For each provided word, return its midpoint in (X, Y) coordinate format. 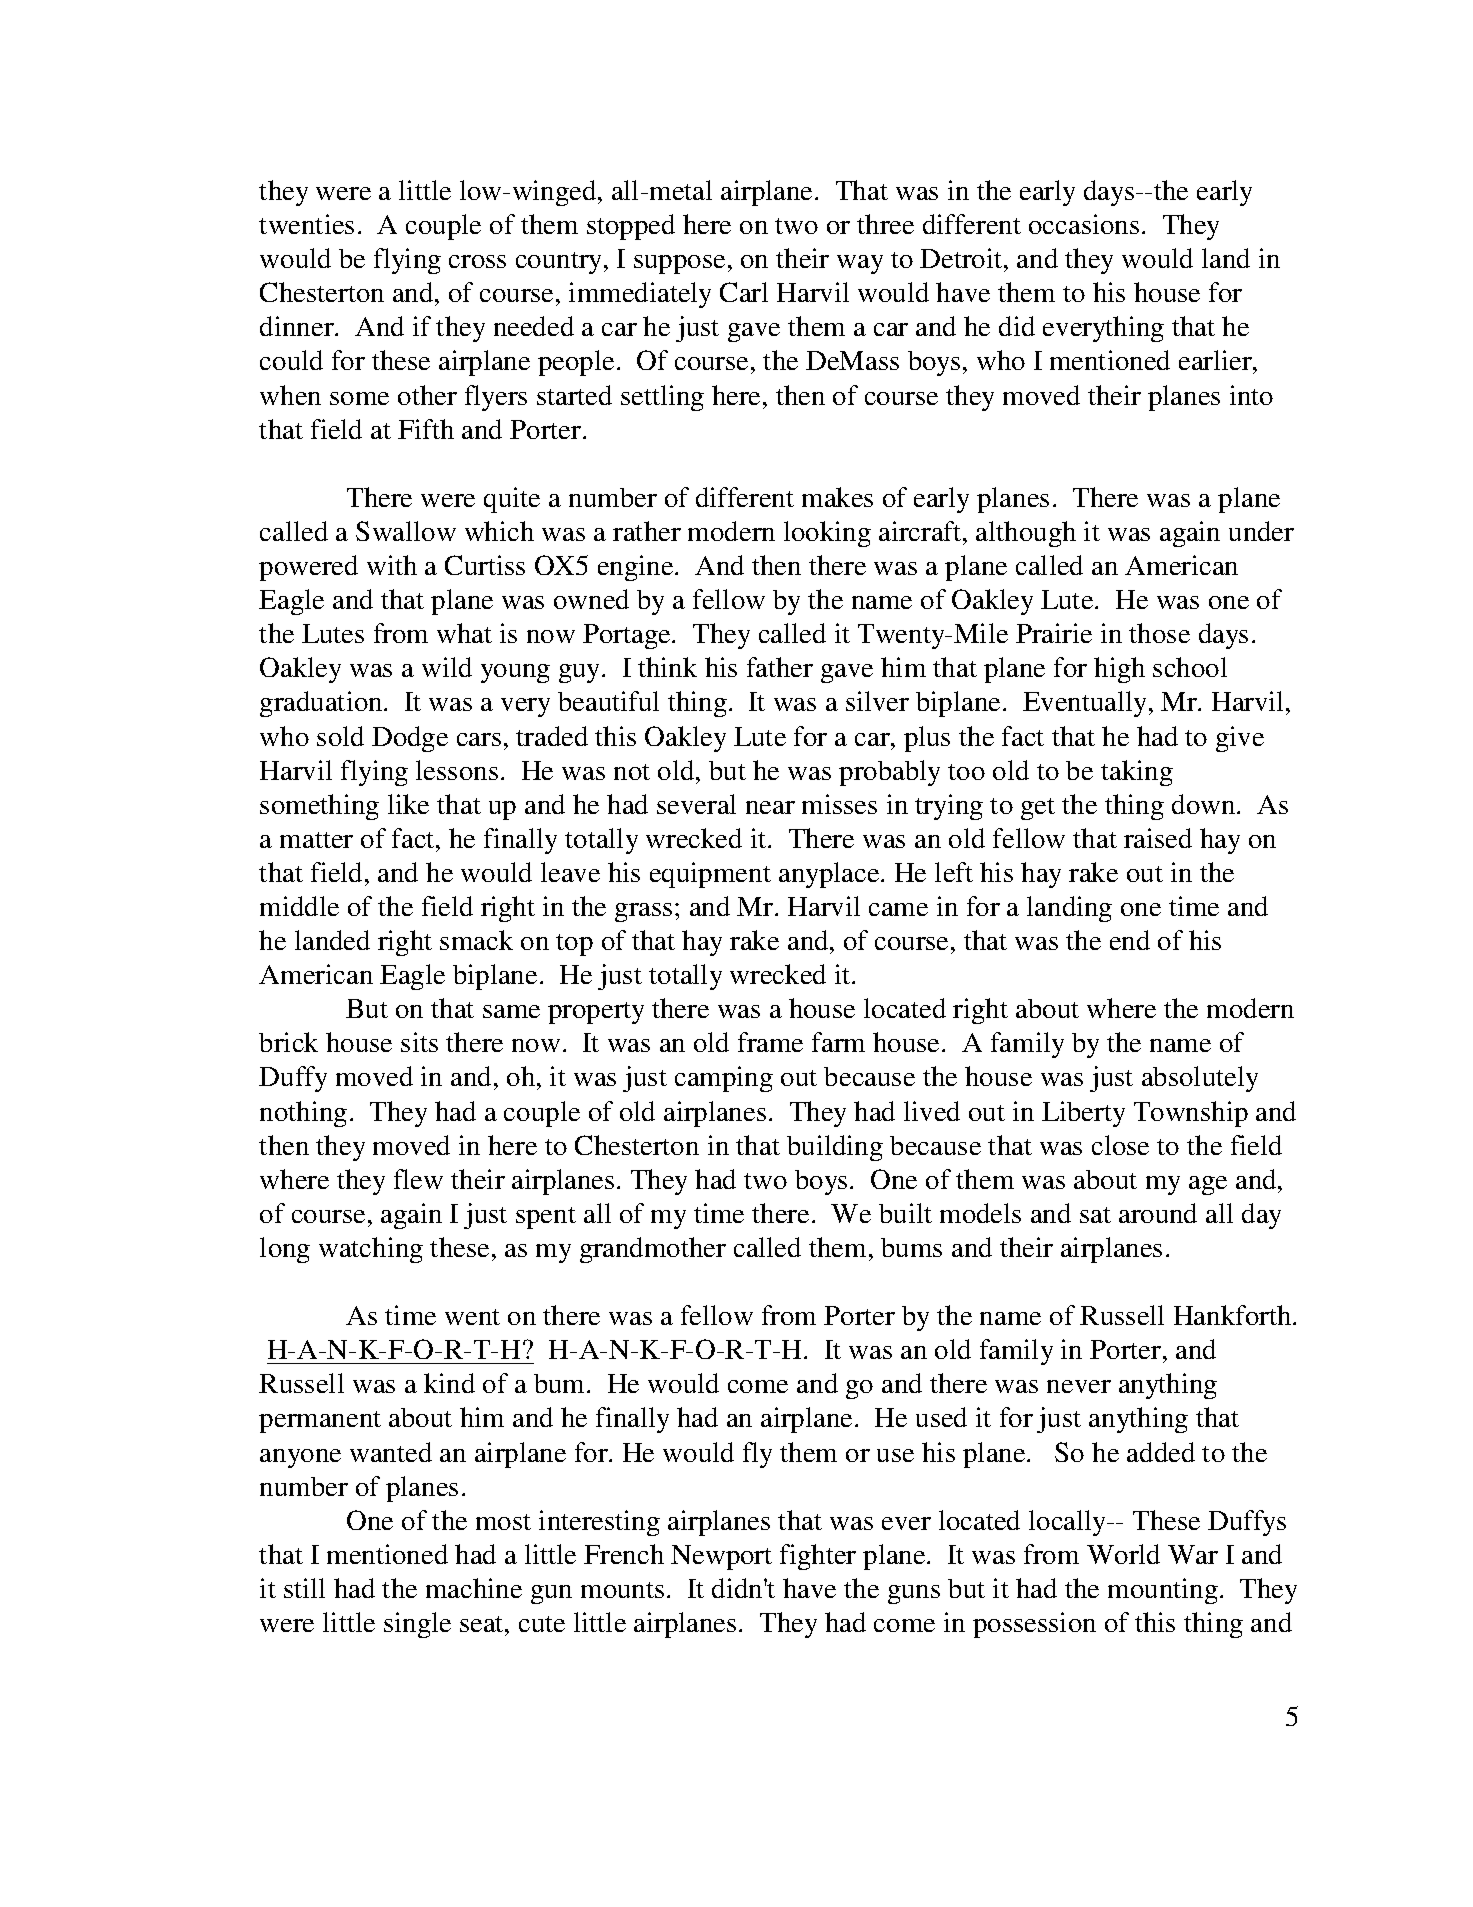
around (1158, 1213)
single (417, 1625)
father (780, 667)
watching (371, 1250)
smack (476, 940)
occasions (1084, 224)
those (1159, 633)
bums (911, 1247)
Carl (744, 292)
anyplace (830, 875)
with (392, 565)
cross (477, 261)
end (1130, 940)
